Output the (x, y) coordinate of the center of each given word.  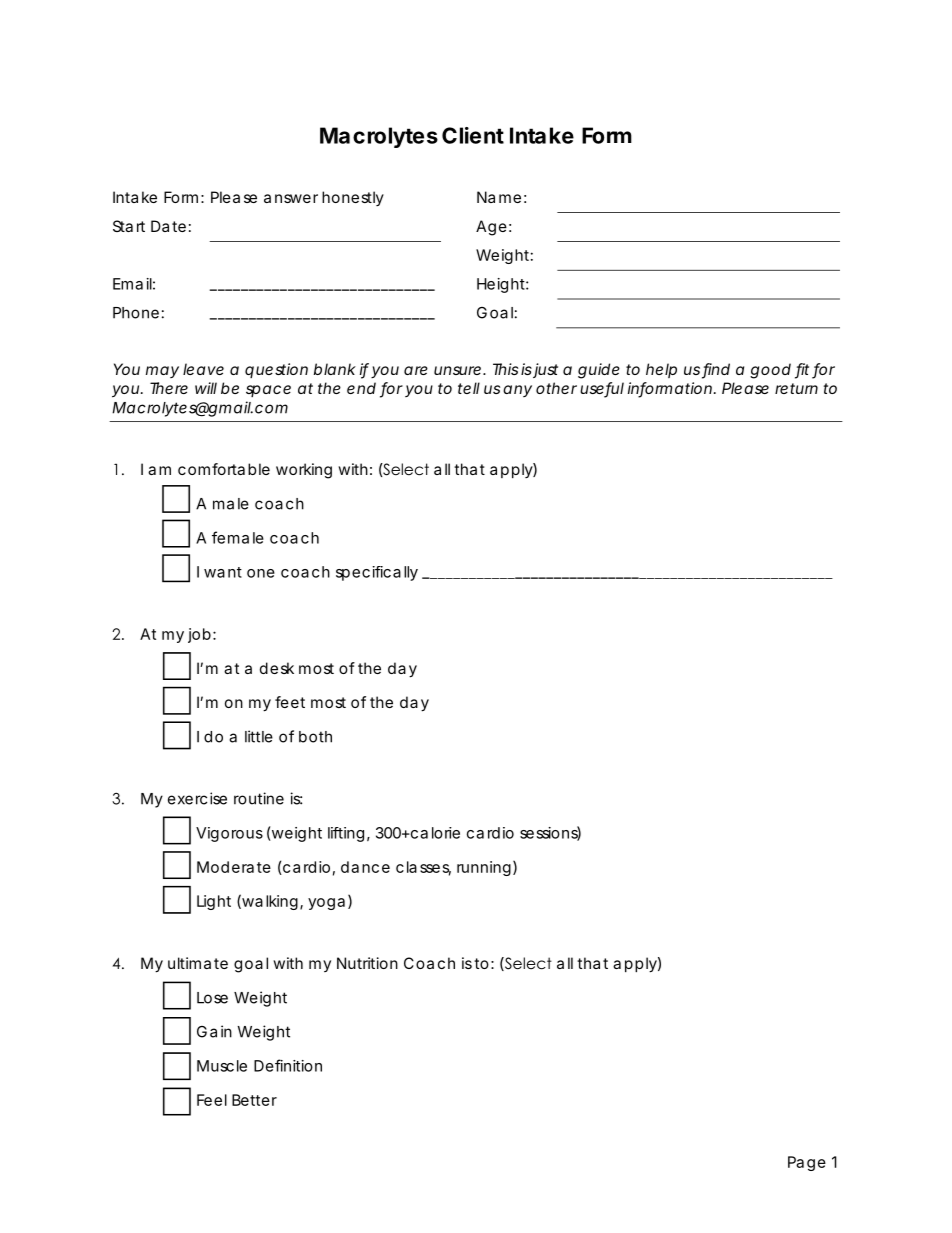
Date (168, 226)
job (199, 635)
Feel (212, 1100)
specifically (377, 573)
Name (499, 197)
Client (473, 135)
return (796, 388)
